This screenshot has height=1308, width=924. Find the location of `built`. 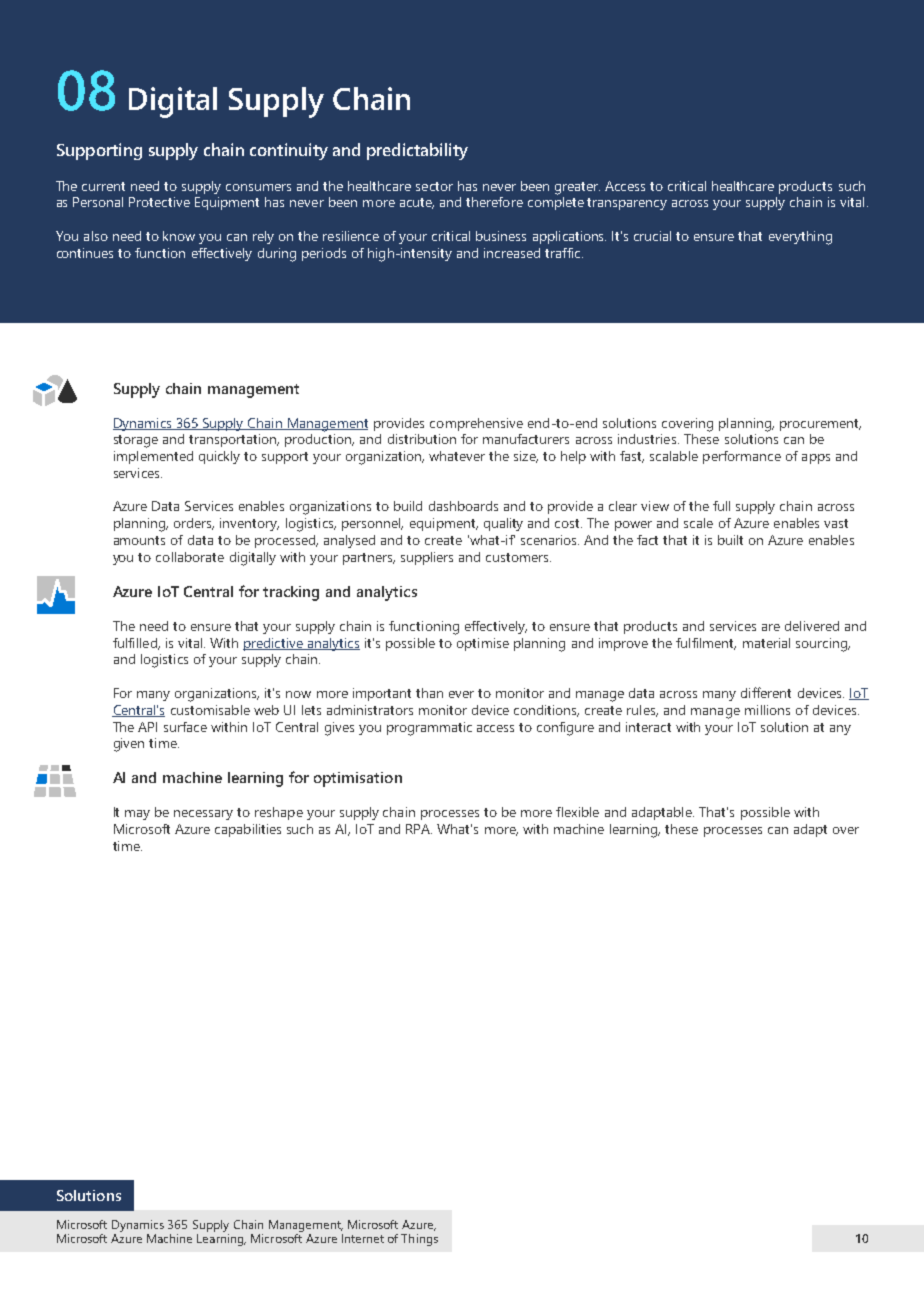

built is located at coordinates (730, 540).
